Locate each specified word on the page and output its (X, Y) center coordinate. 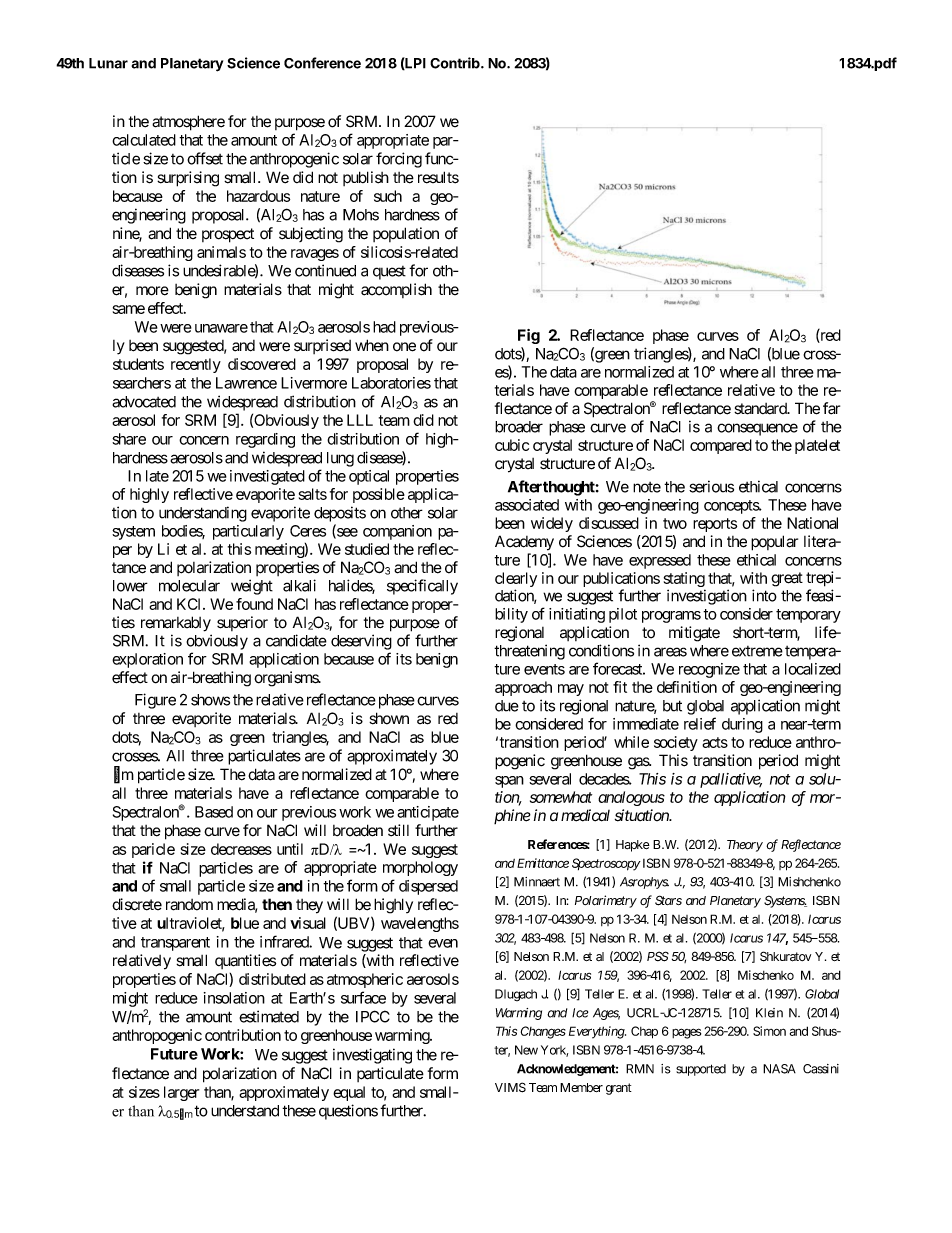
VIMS (510, 1087)
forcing (399, 160)
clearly (516, 581)
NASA (779, 1069)
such (388, 196)
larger (181, 1093)
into (764, 595)
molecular (189, 586)
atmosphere (188, 123)
